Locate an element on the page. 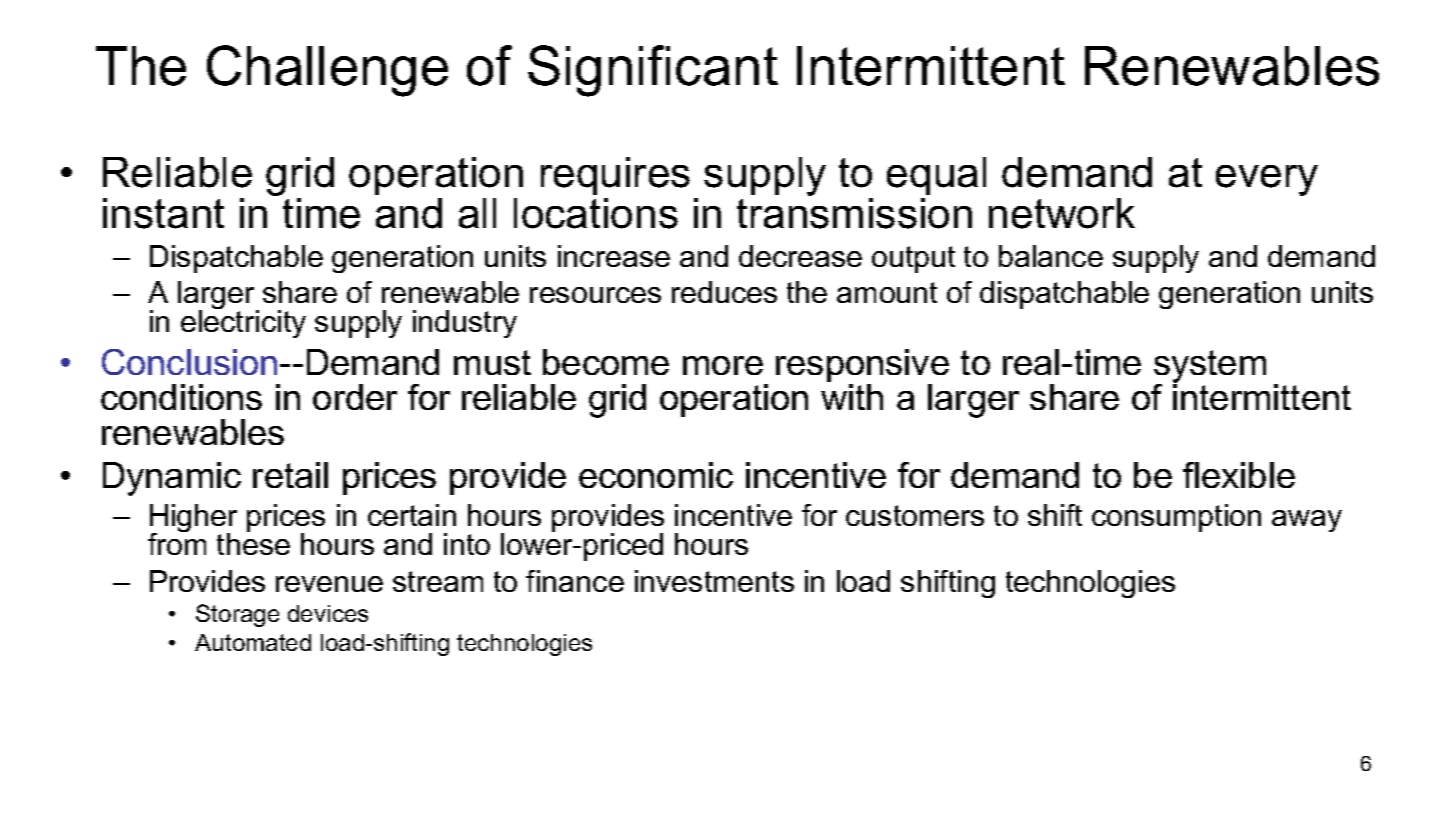 This image has width=1456, height=819. electricity is located at coordinates (243, 324).
